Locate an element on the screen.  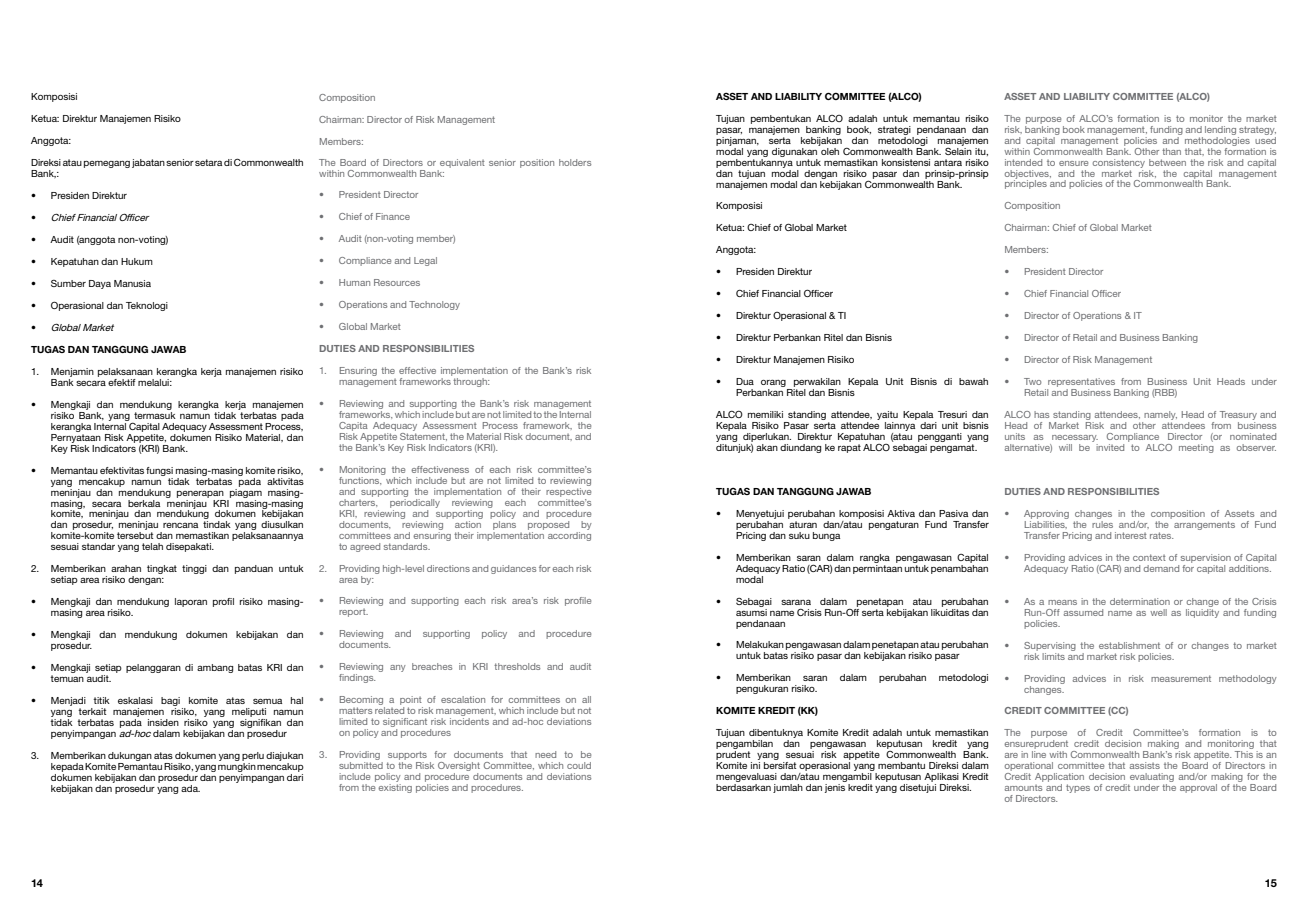
thresholds is located at coordinates (517, 666).
